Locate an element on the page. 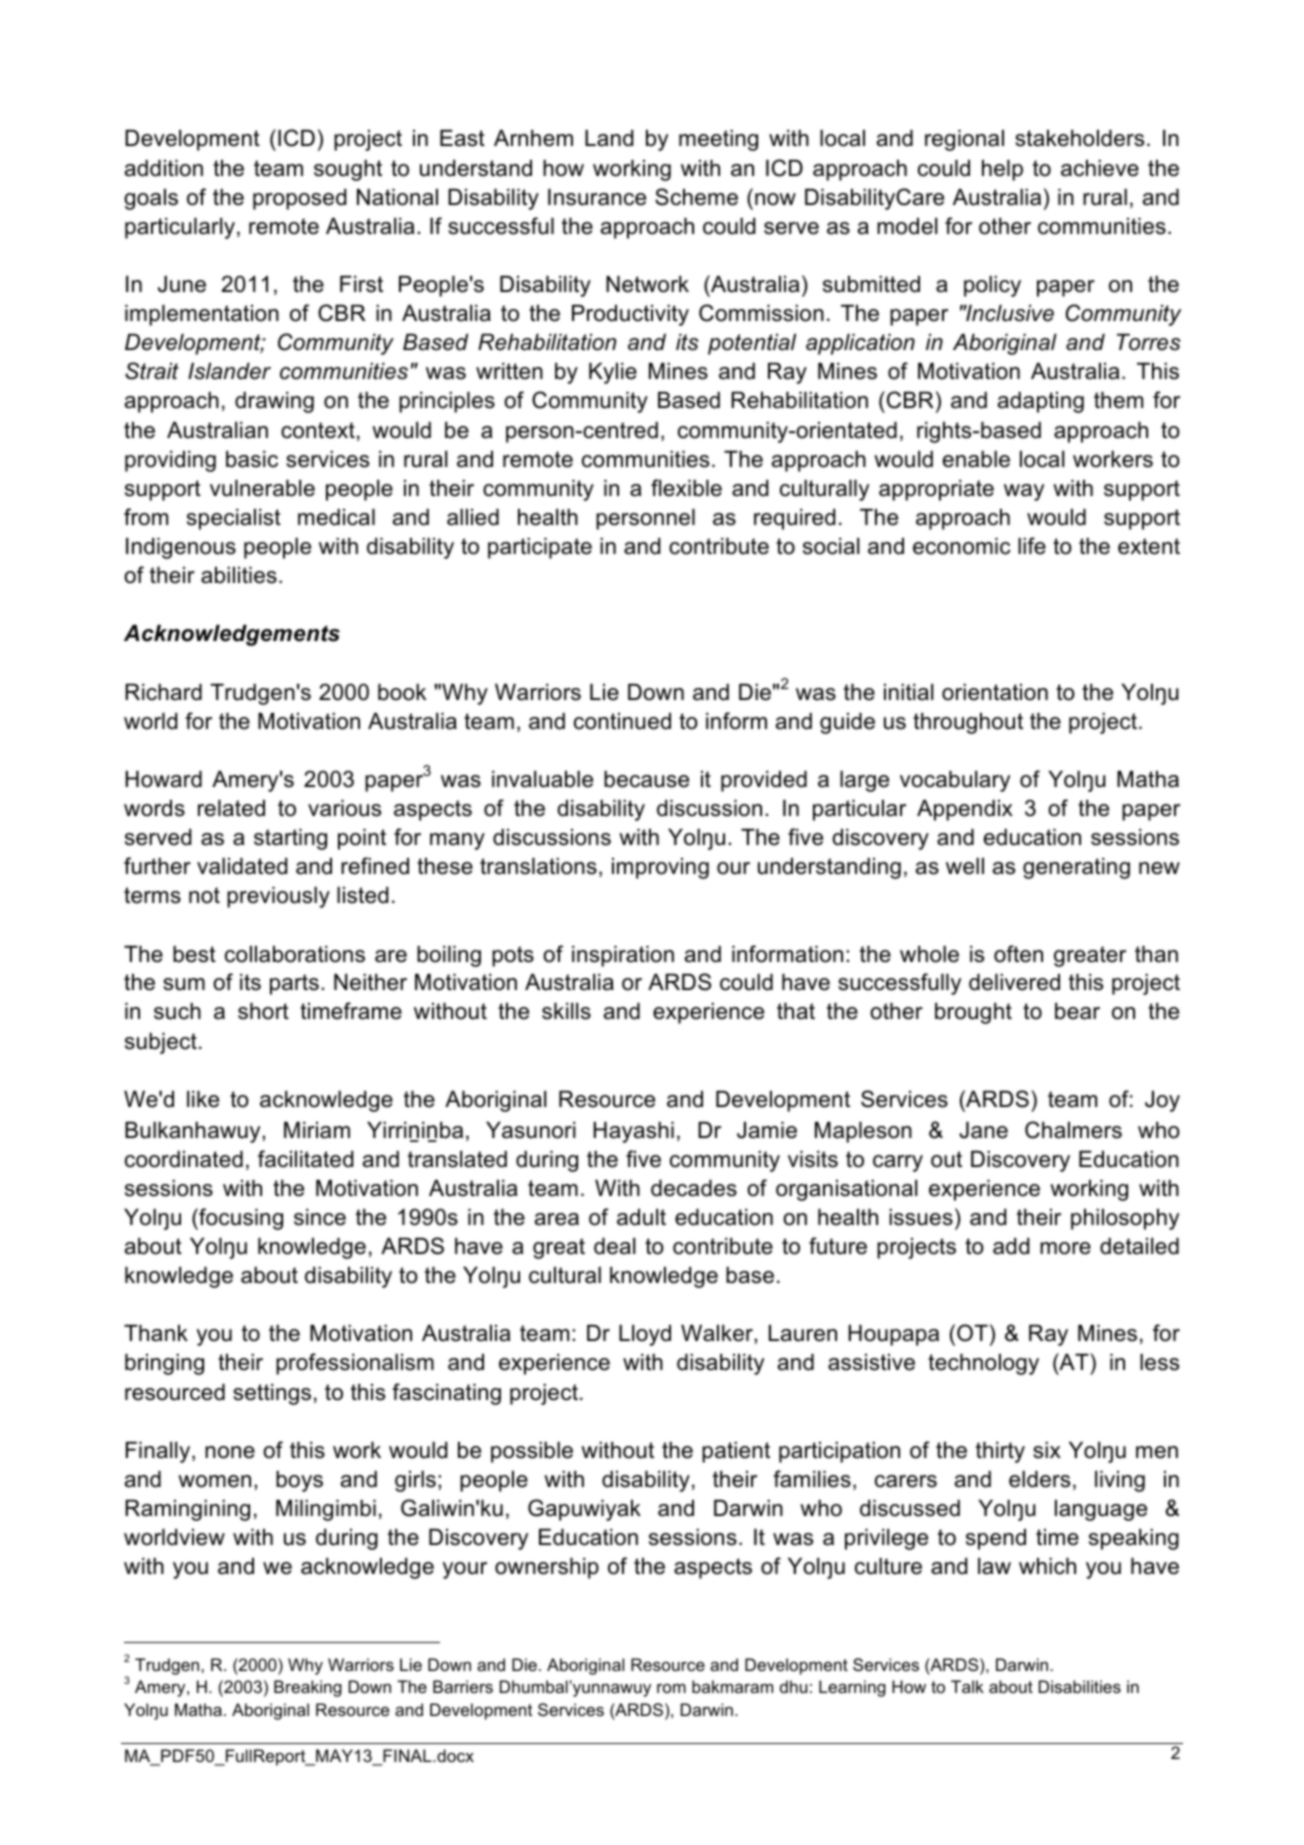 This document has width=1304, height=1845. facilitated is located at coordinates (305, 1159).
